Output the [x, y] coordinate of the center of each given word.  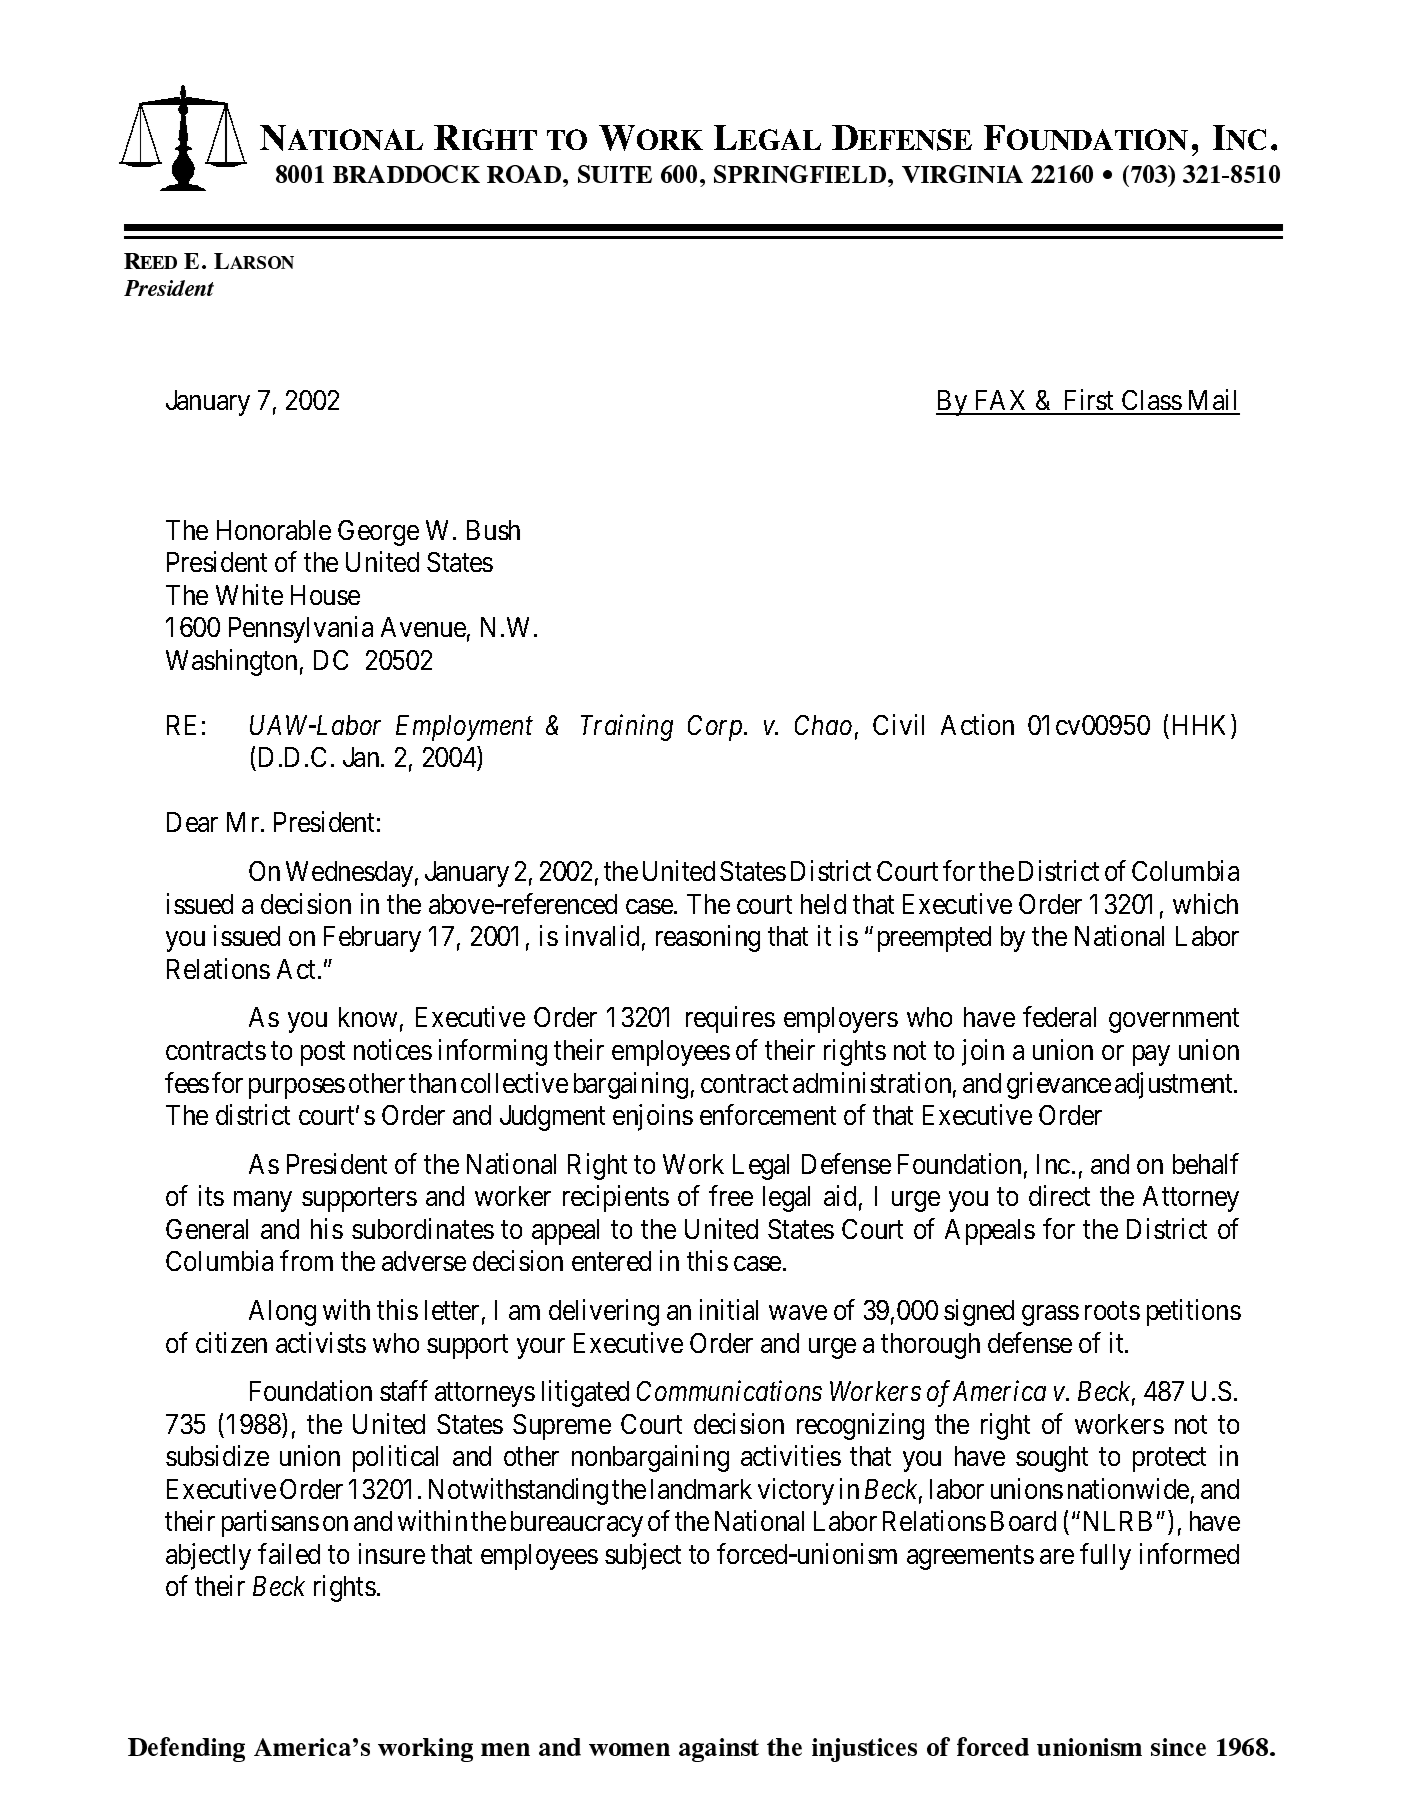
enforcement [768, 1114]
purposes [297, 1088]
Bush [493, 530]
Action [977, 724]
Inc [1053, 1164]
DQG [560, 1747]
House [325, 595]
